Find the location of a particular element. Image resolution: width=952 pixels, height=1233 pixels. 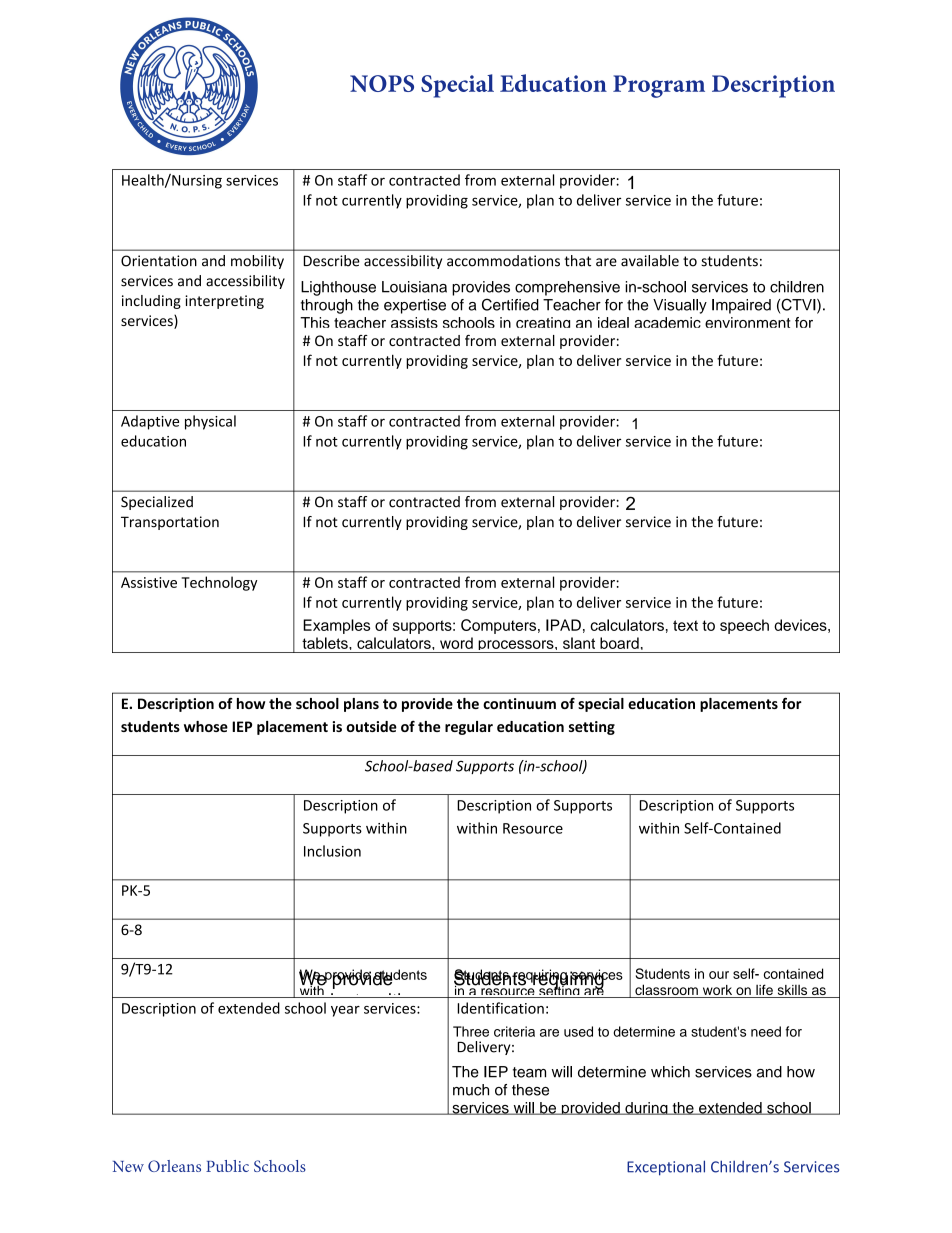

Public is located at coordinates (227, 1166).
